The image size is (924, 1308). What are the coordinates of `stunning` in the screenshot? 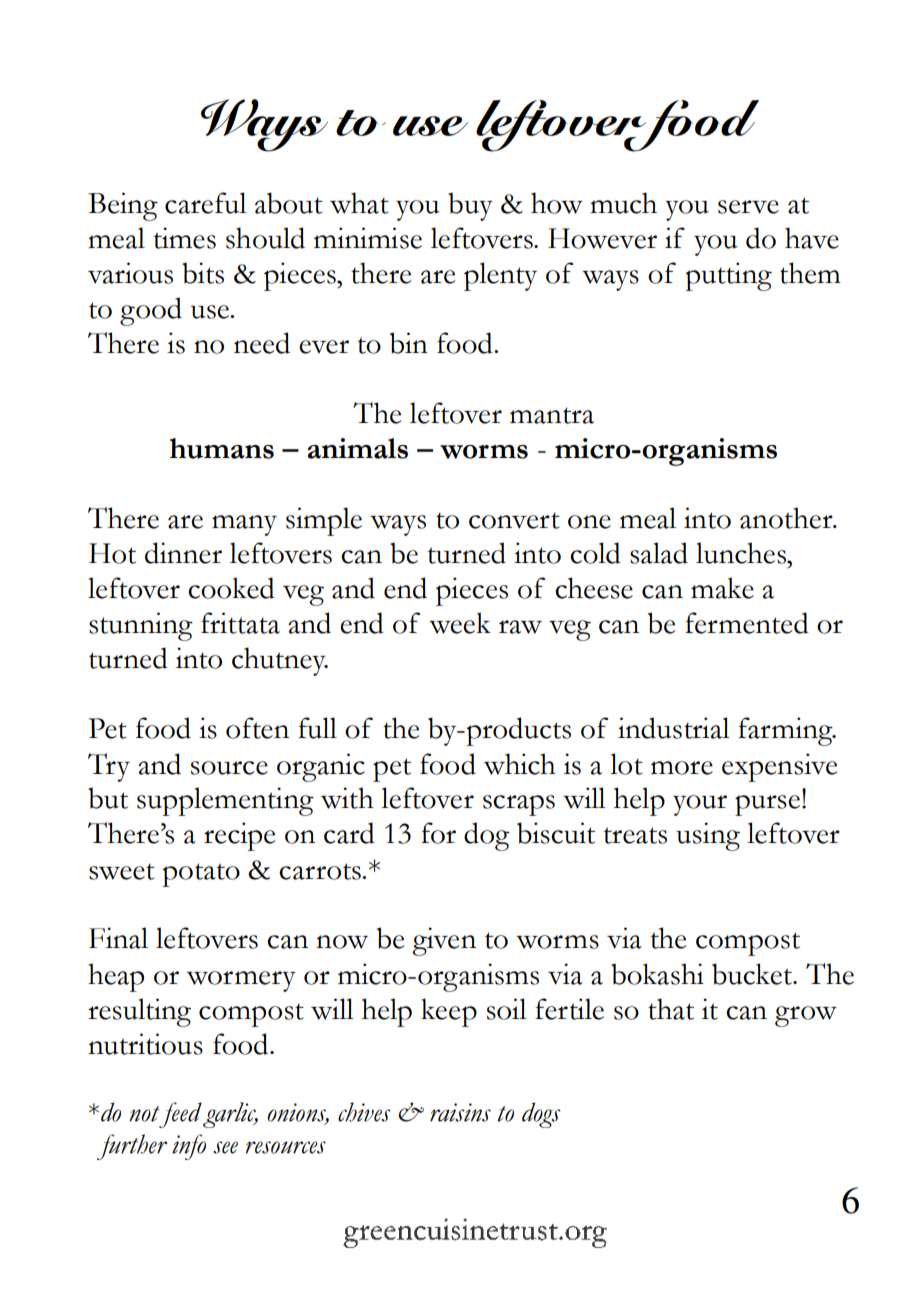 It's located at (141, 626).
